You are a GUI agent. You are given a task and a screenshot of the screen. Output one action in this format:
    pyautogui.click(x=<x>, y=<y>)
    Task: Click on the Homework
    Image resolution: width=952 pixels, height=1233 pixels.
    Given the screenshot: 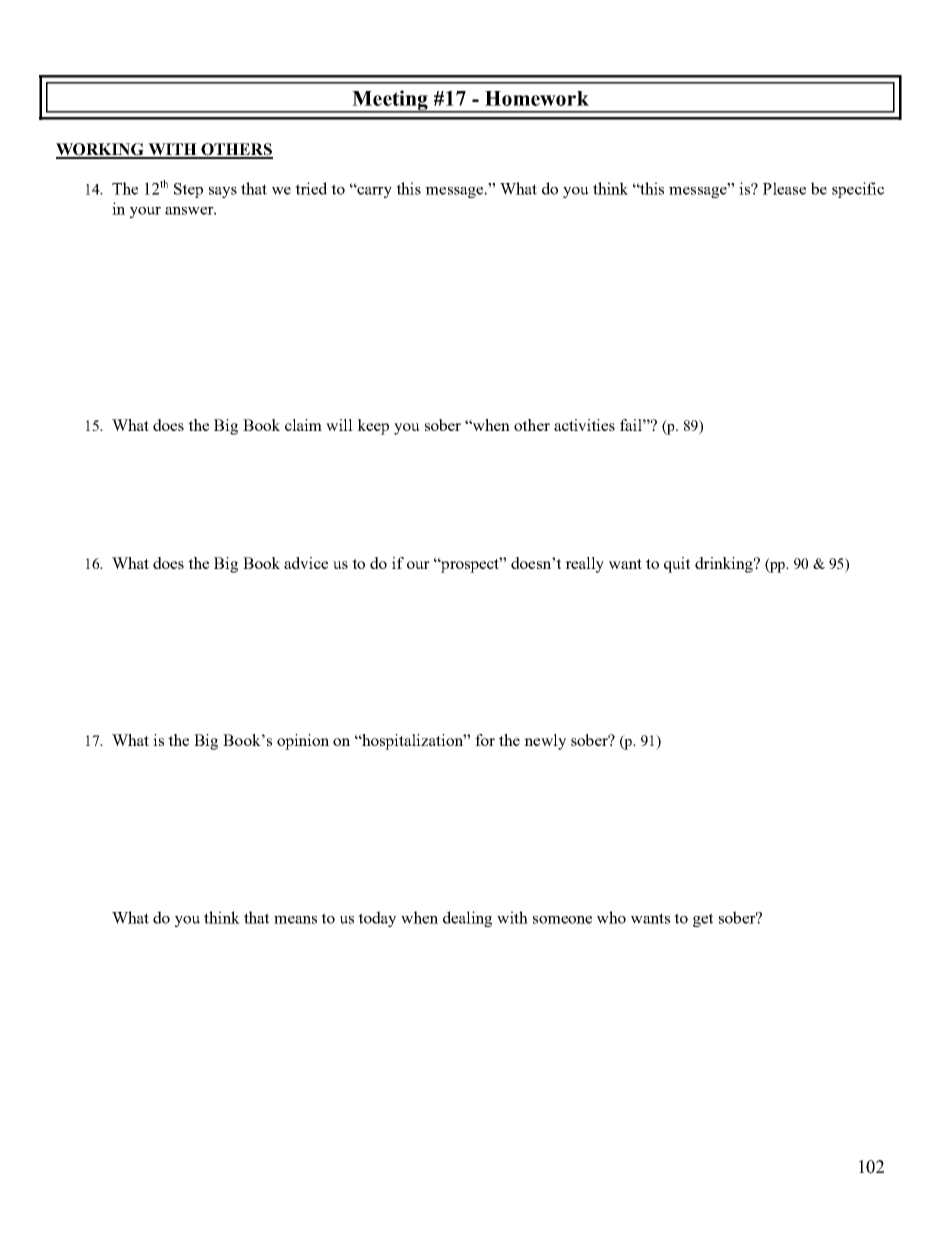 What is the action you would take?
    pyautogui.click(x=537, y=98)
